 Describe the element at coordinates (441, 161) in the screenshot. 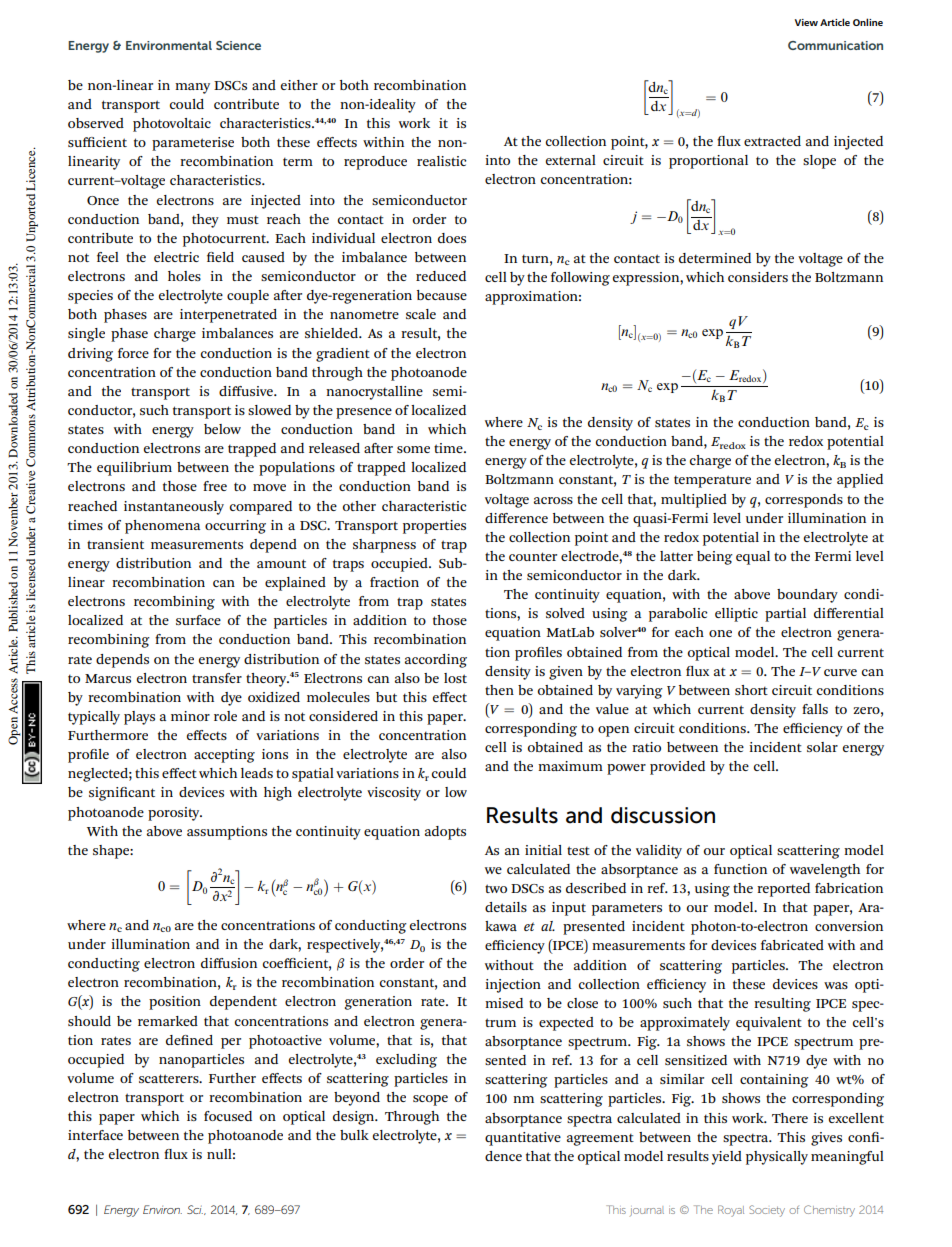

I see `realistic` at that location.
